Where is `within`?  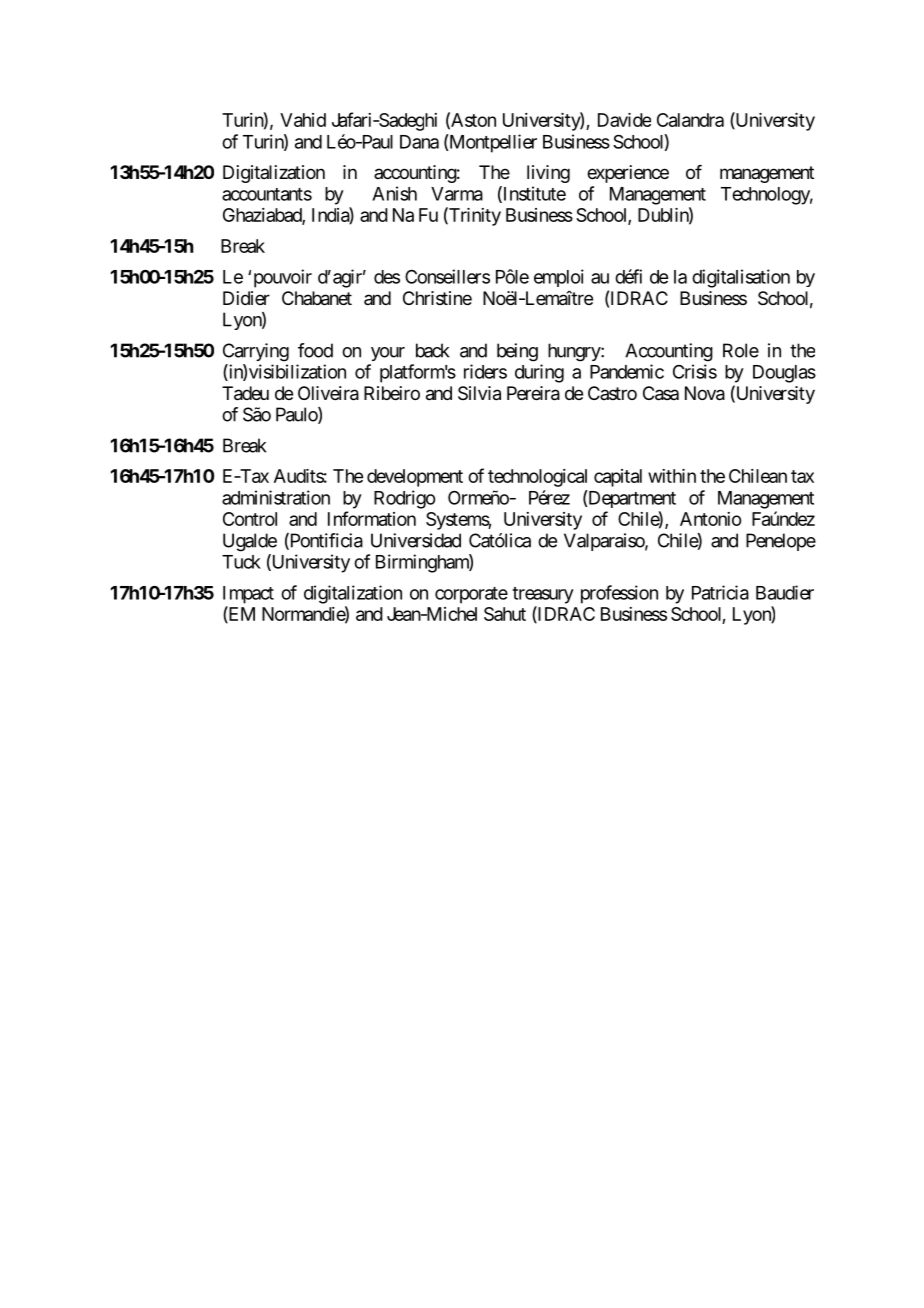
within is located at coordinates (672, 476).
